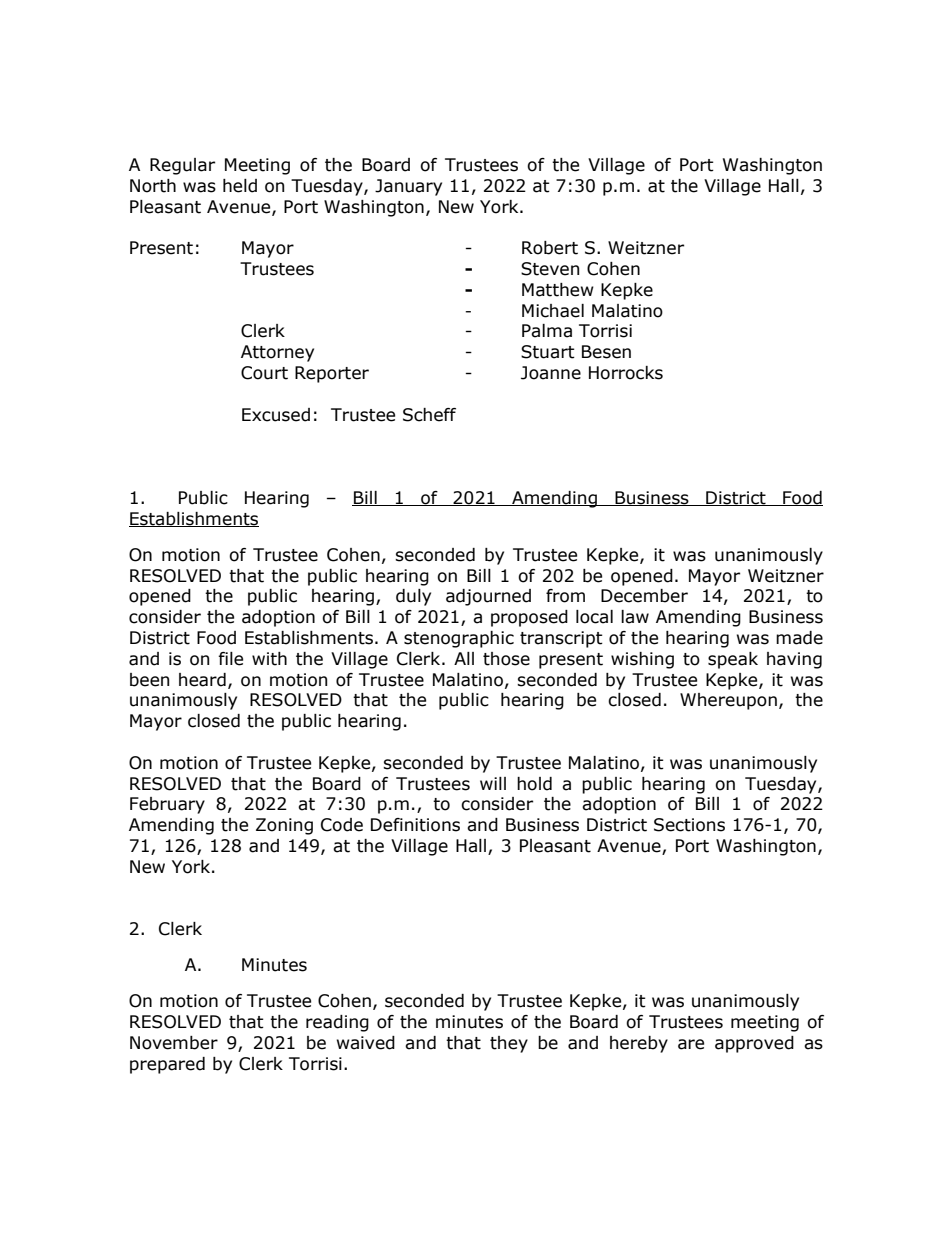  I want to click on Robert, so click(550, 248).
